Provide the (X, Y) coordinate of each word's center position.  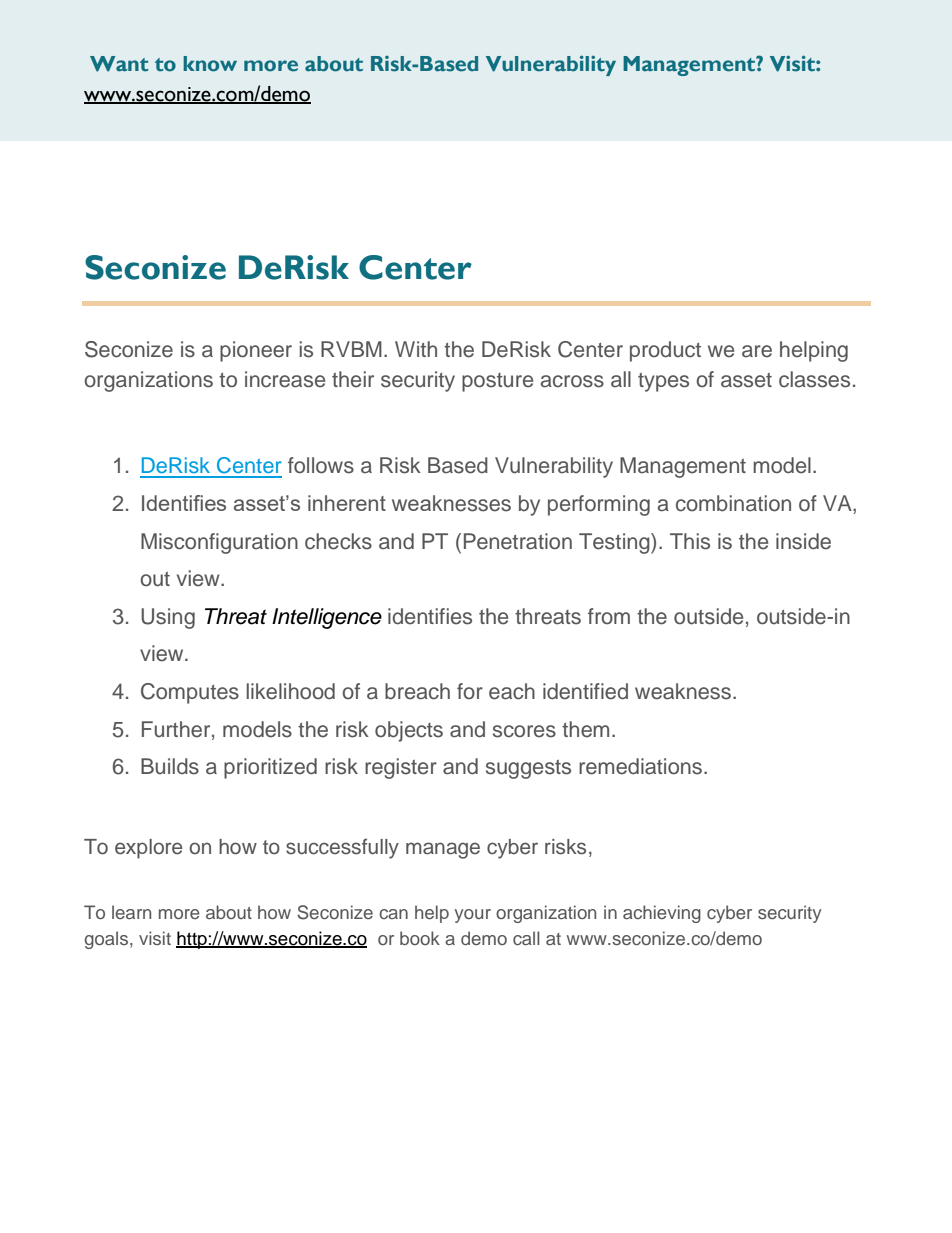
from (609, 616)
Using (168, 618)
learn (131, 912)
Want (119, 64)
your (472, 916)
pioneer (256, 351)
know (210, 64)
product (665, 351)
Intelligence (327, 618)
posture (497, 382)
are (757, 351)
